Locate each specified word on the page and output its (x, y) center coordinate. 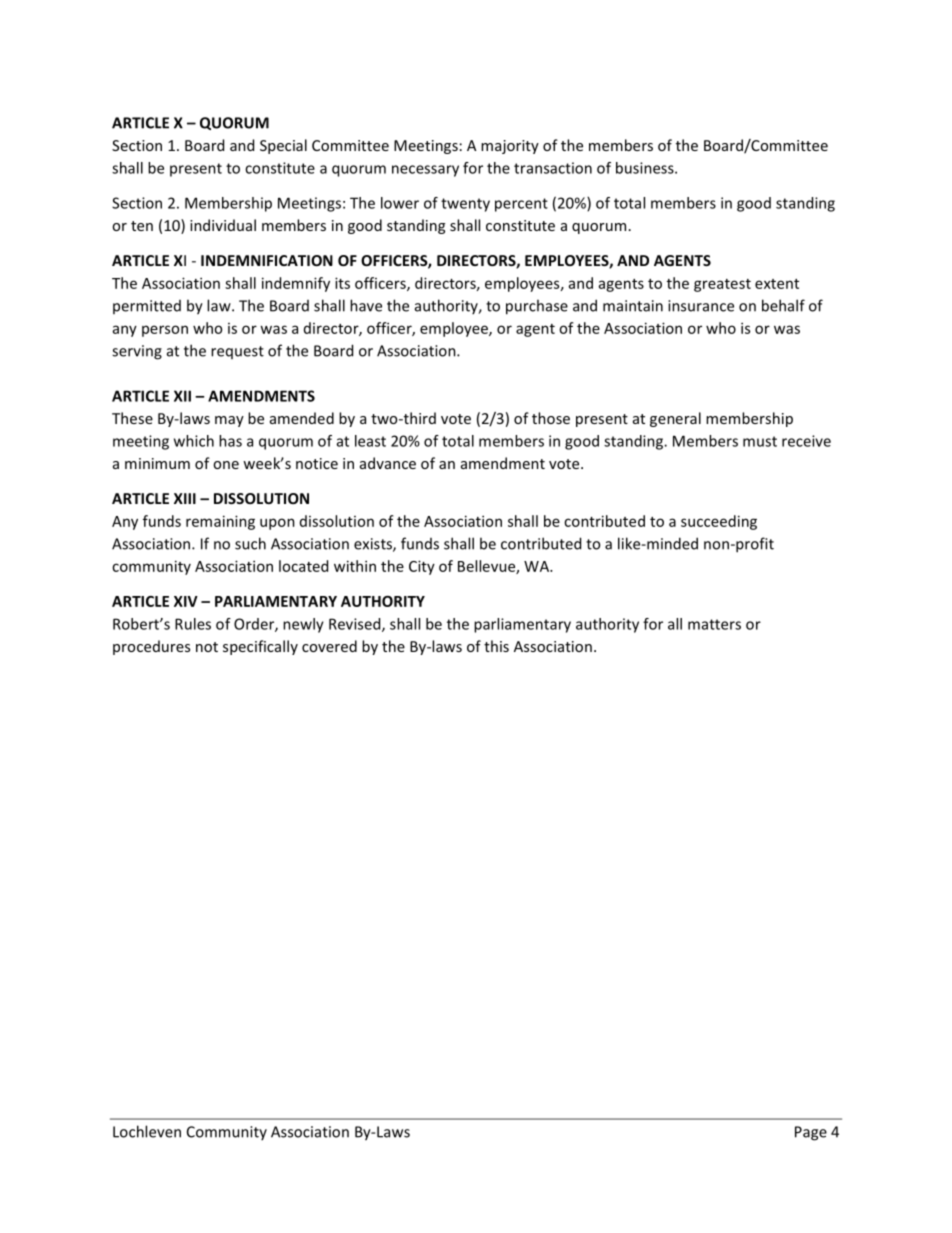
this (496, 646)
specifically (260, 647)
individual (223, 225)
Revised (356, 625)
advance (388, 463)
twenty (465, 205)
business (646, 168)
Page (811, 1133)
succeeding (719, 522)
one (226, 465)
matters (714, 624)
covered (329, 646)
